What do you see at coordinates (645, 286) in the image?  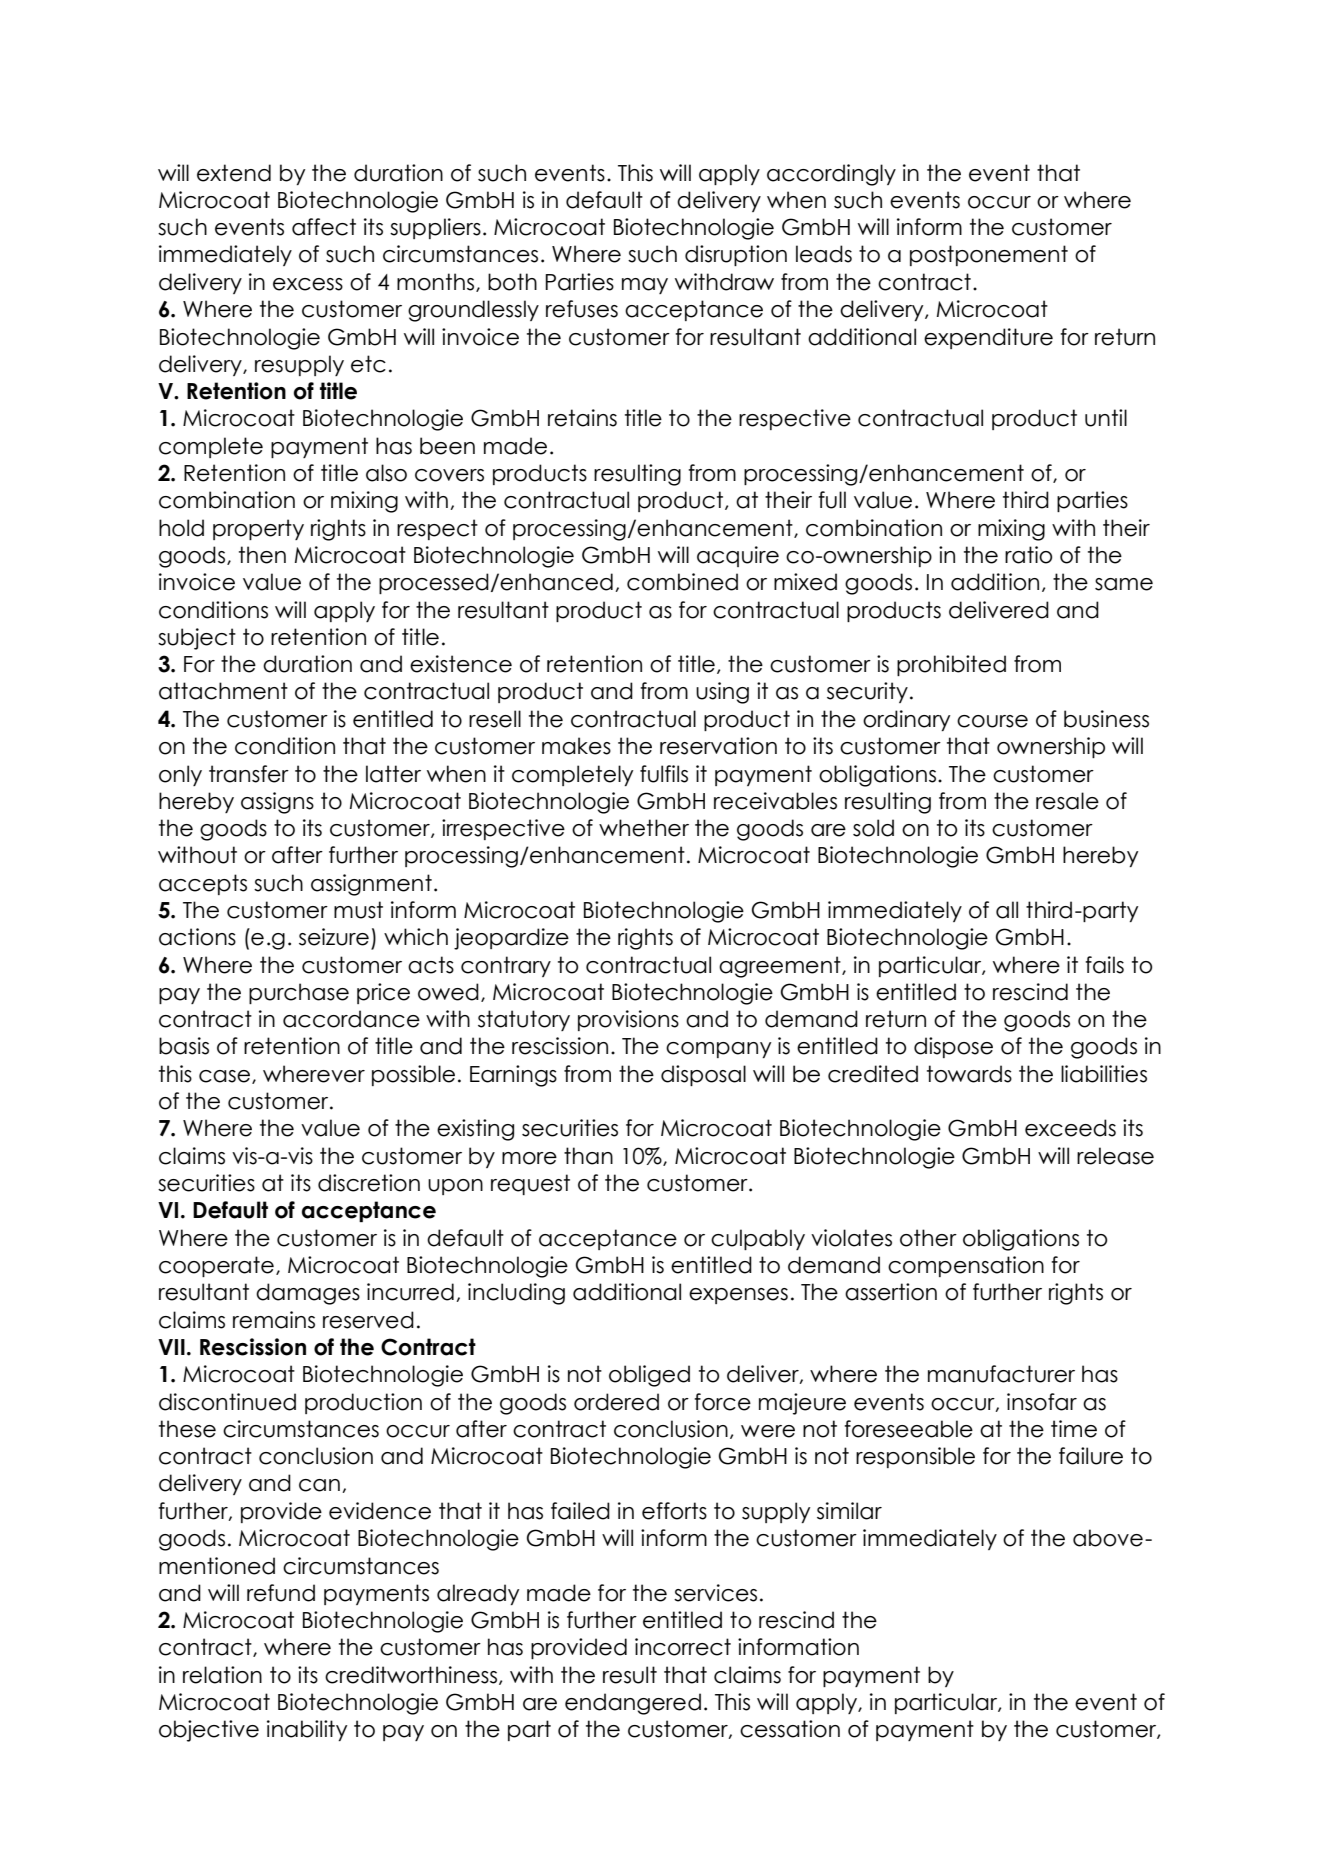 I see `may` at bounding box center [645, 286].
